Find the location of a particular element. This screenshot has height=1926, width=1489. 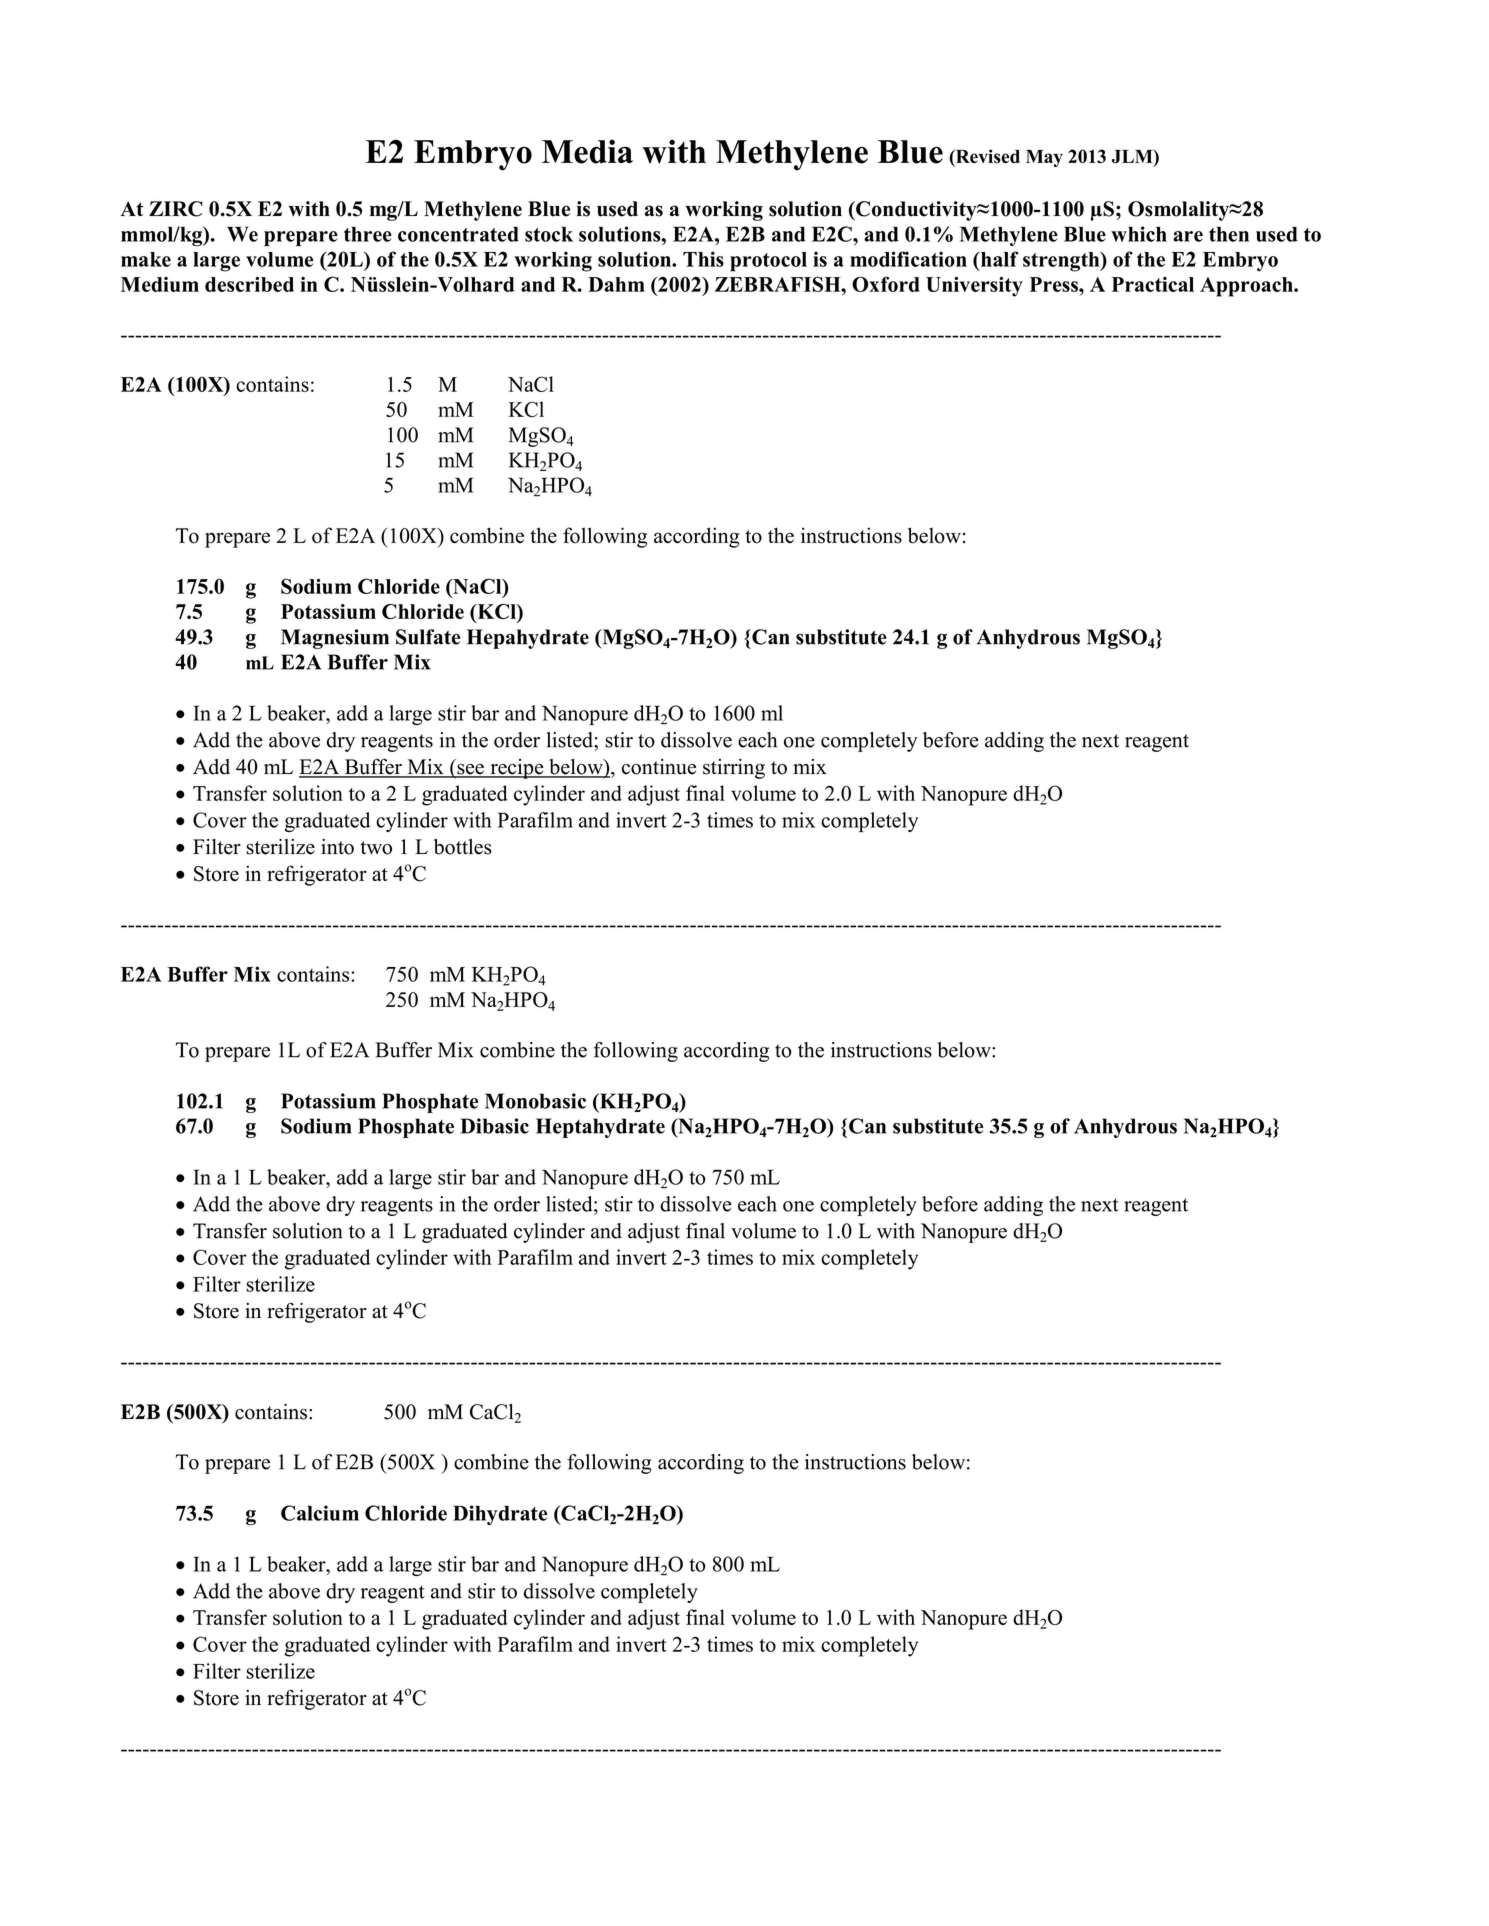

which is located at coordinates (1139, 234).
